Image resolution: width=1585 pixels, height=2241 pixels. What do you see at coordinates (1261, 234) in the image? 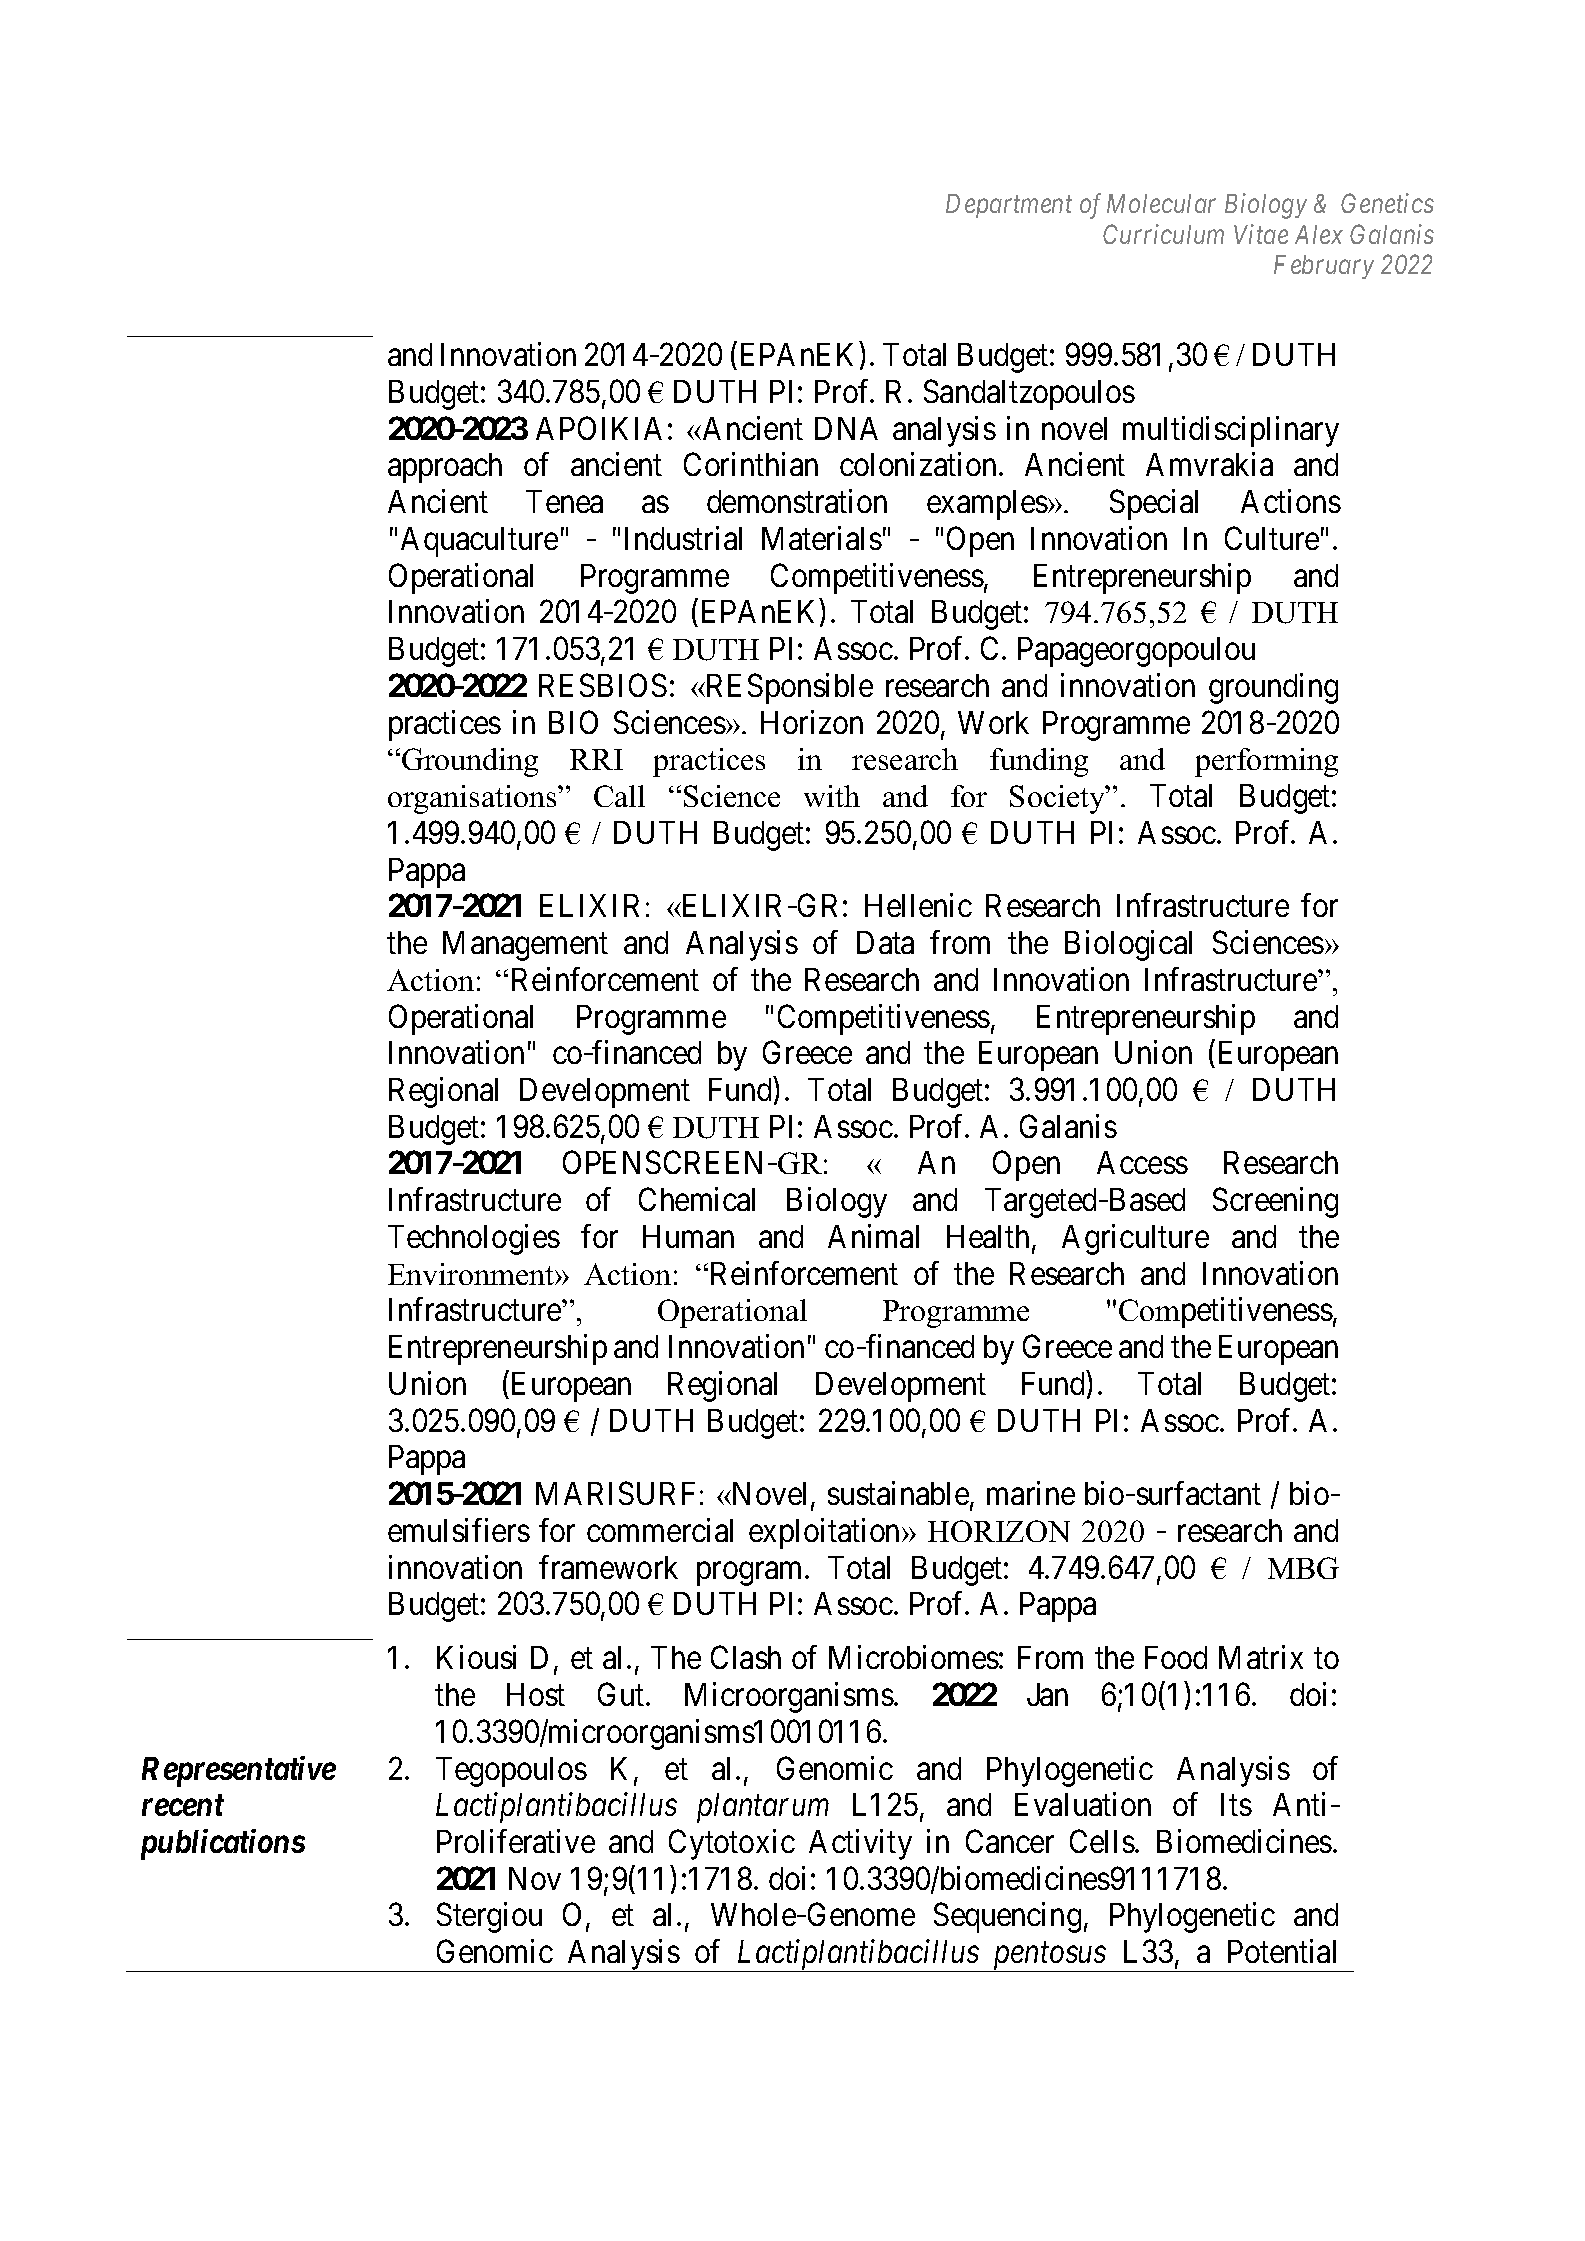
I see `Vitae` at bounding box center [1261, 234].
